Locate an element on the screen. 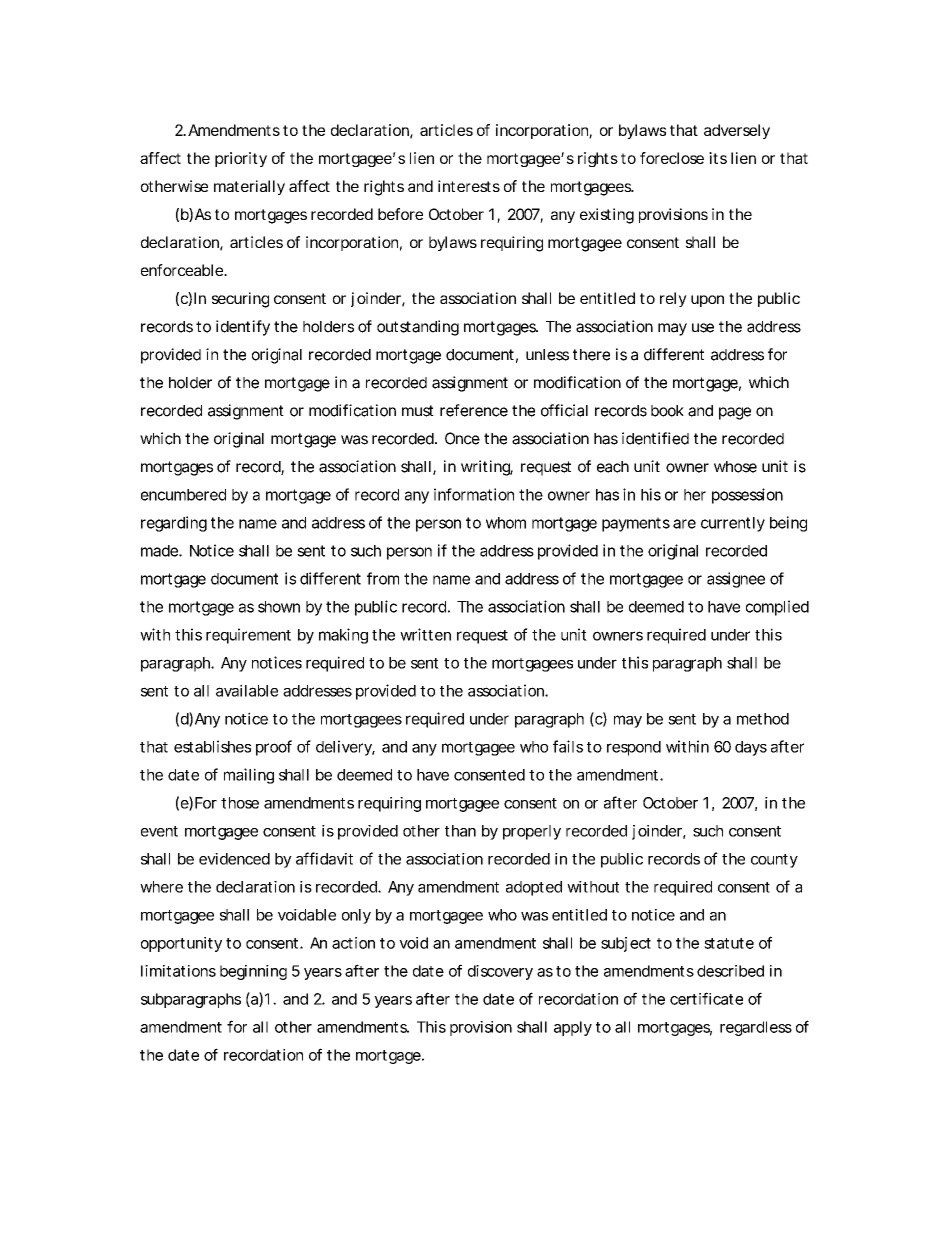  those is located at coordinates (240, 803).
